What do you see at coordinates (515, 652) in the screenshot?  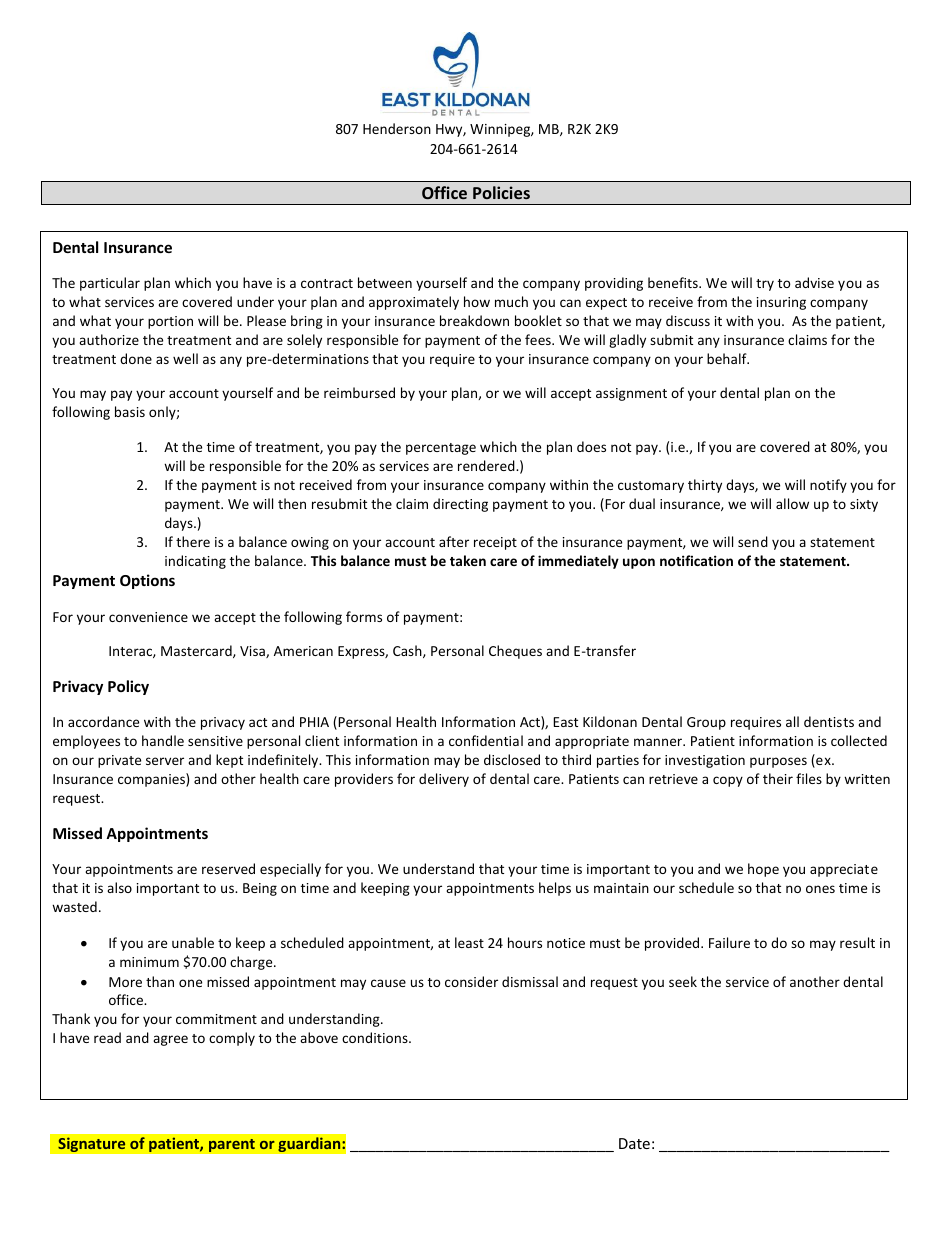 I see `Cheques` at bounding box center [515, 652].
